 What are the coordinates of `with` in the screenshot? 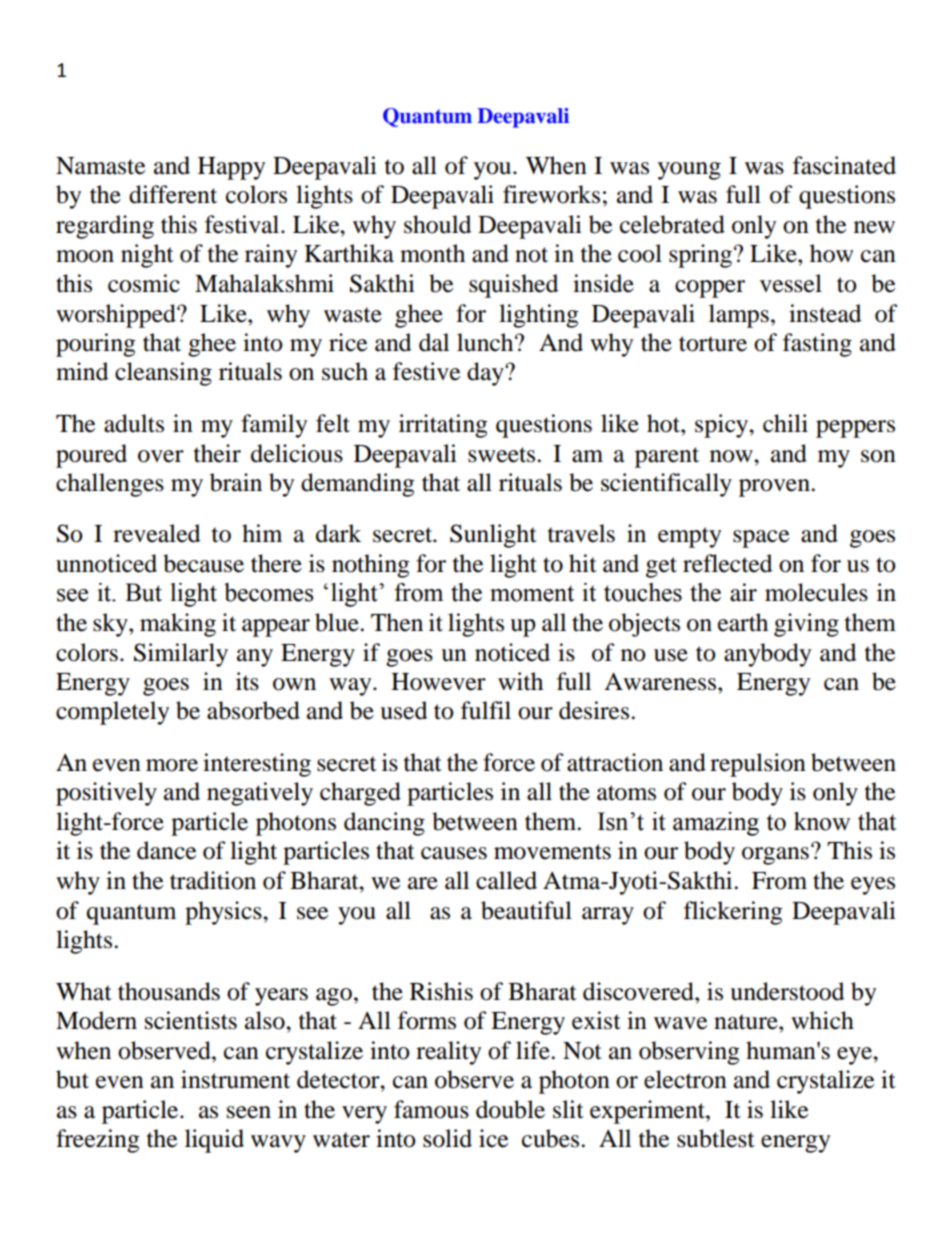 It's located at (520, 681).
